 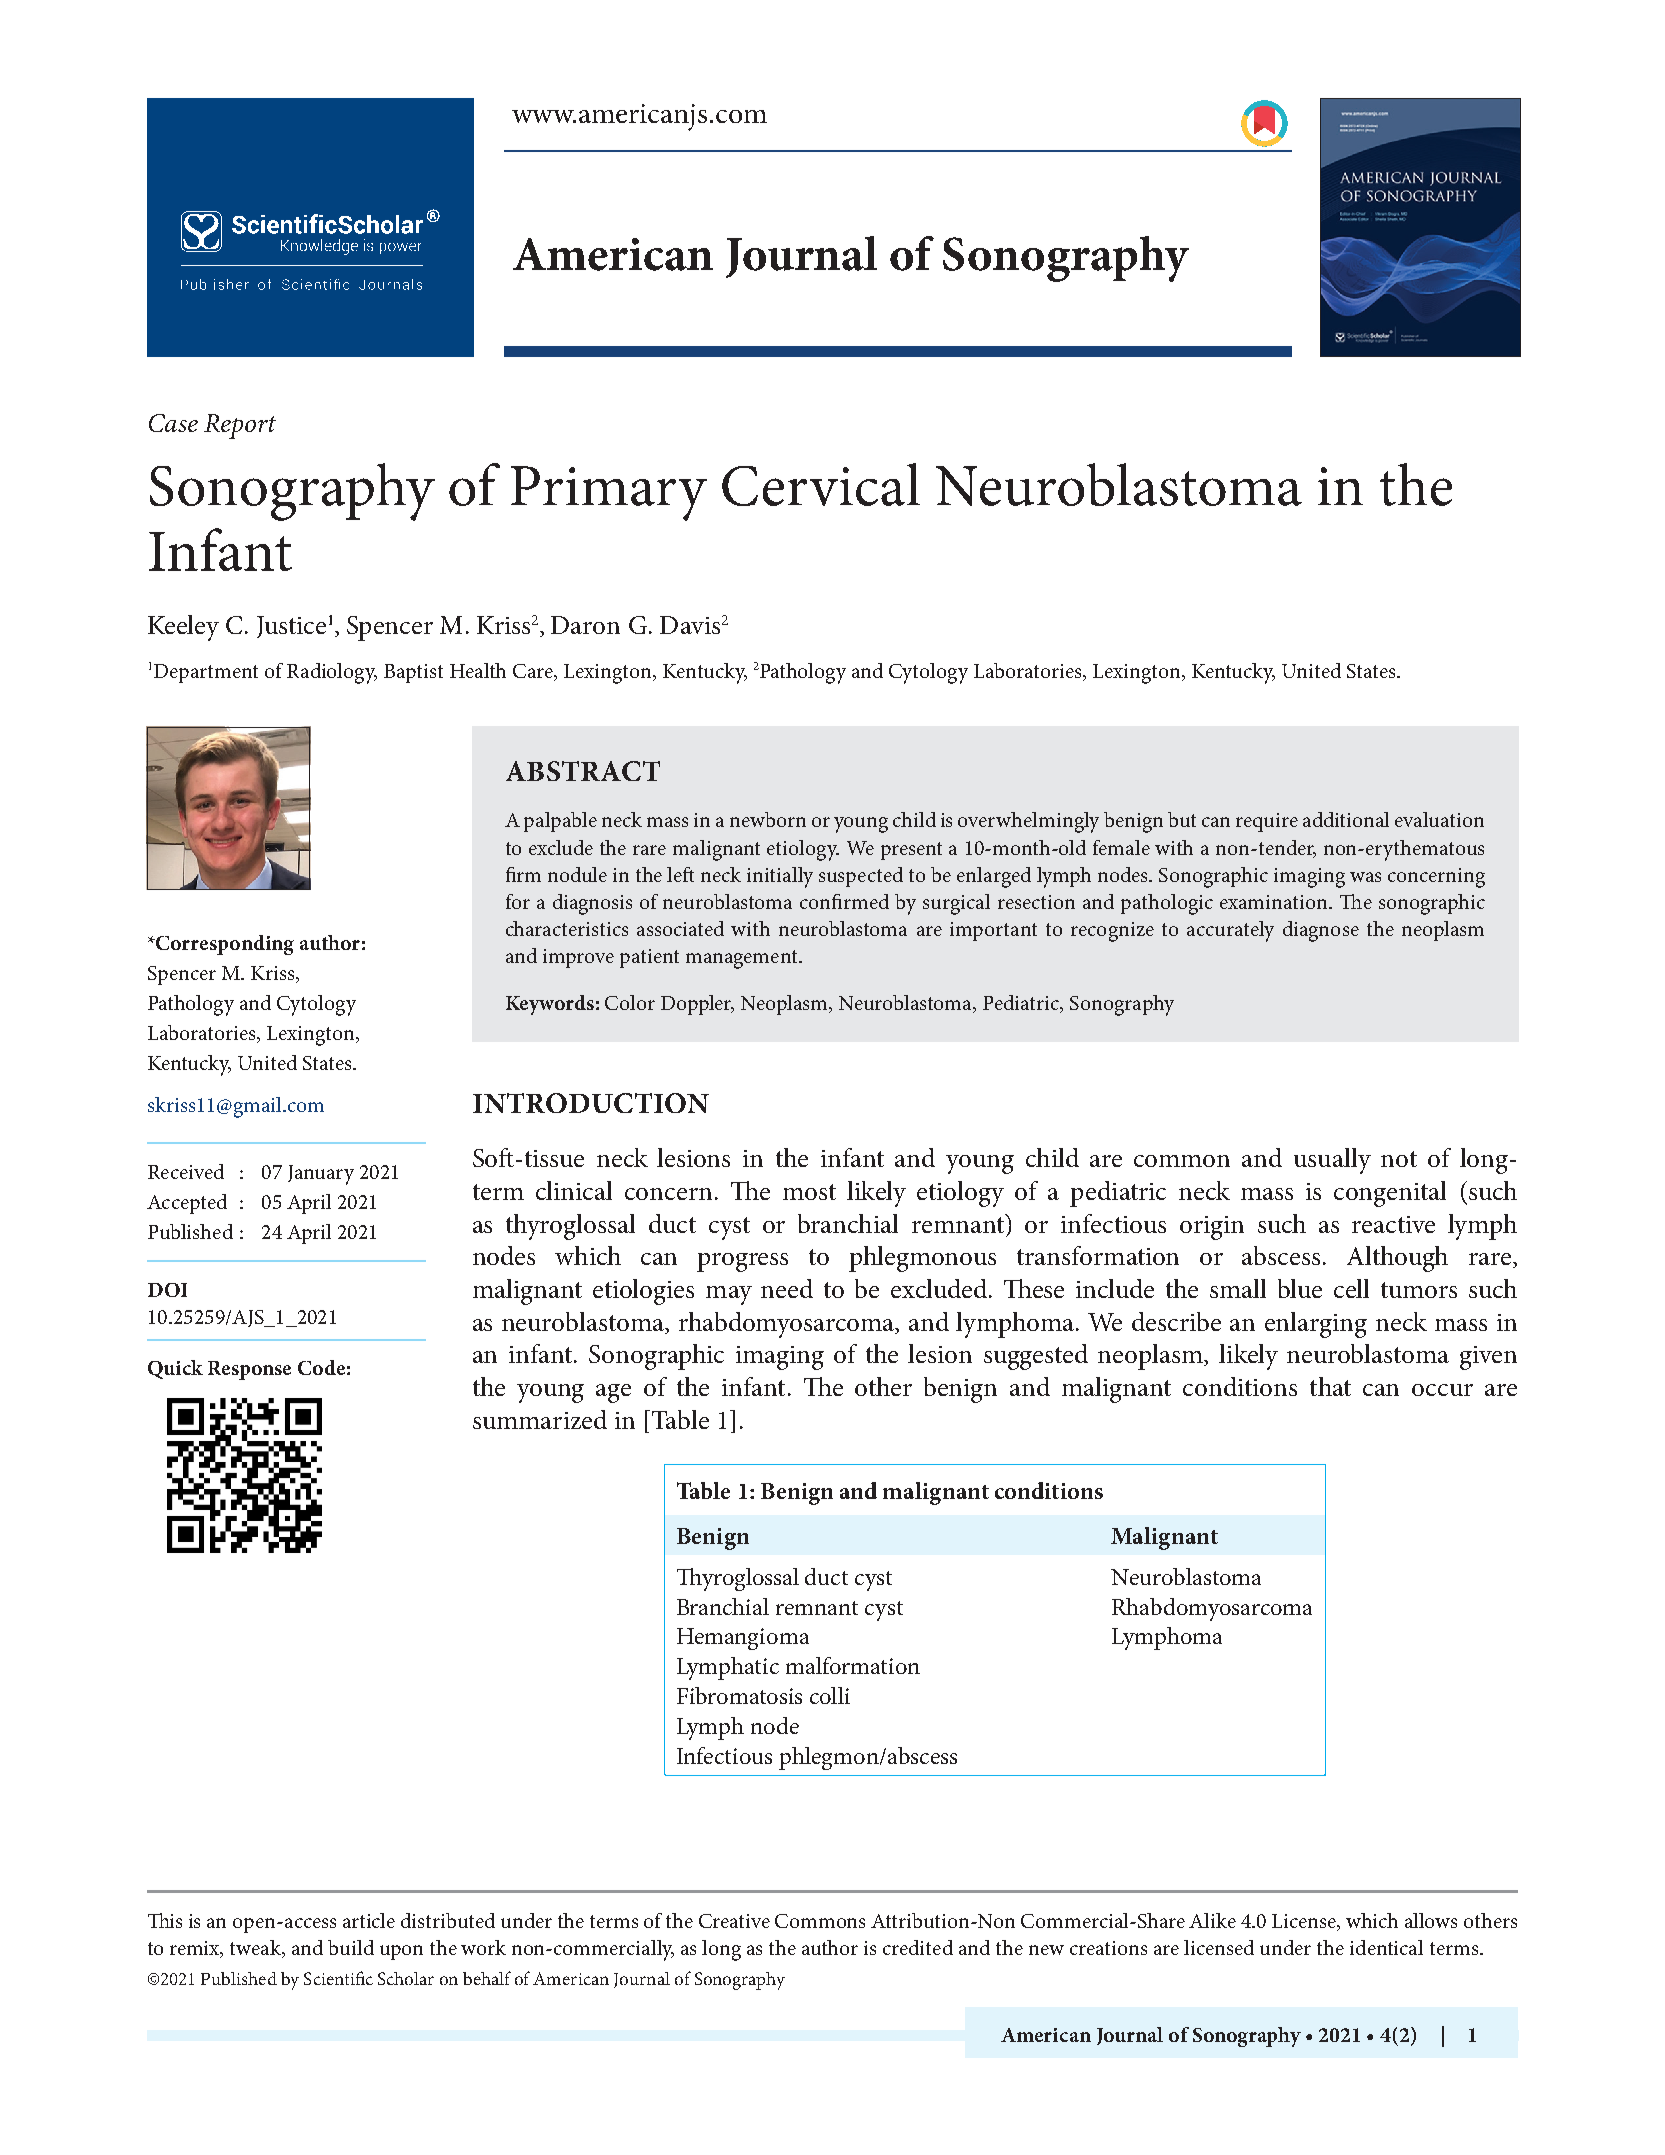 What do you see at coordinates (1346, 819) in the image?
I see `additional` at bounding box center [1346, 819].
